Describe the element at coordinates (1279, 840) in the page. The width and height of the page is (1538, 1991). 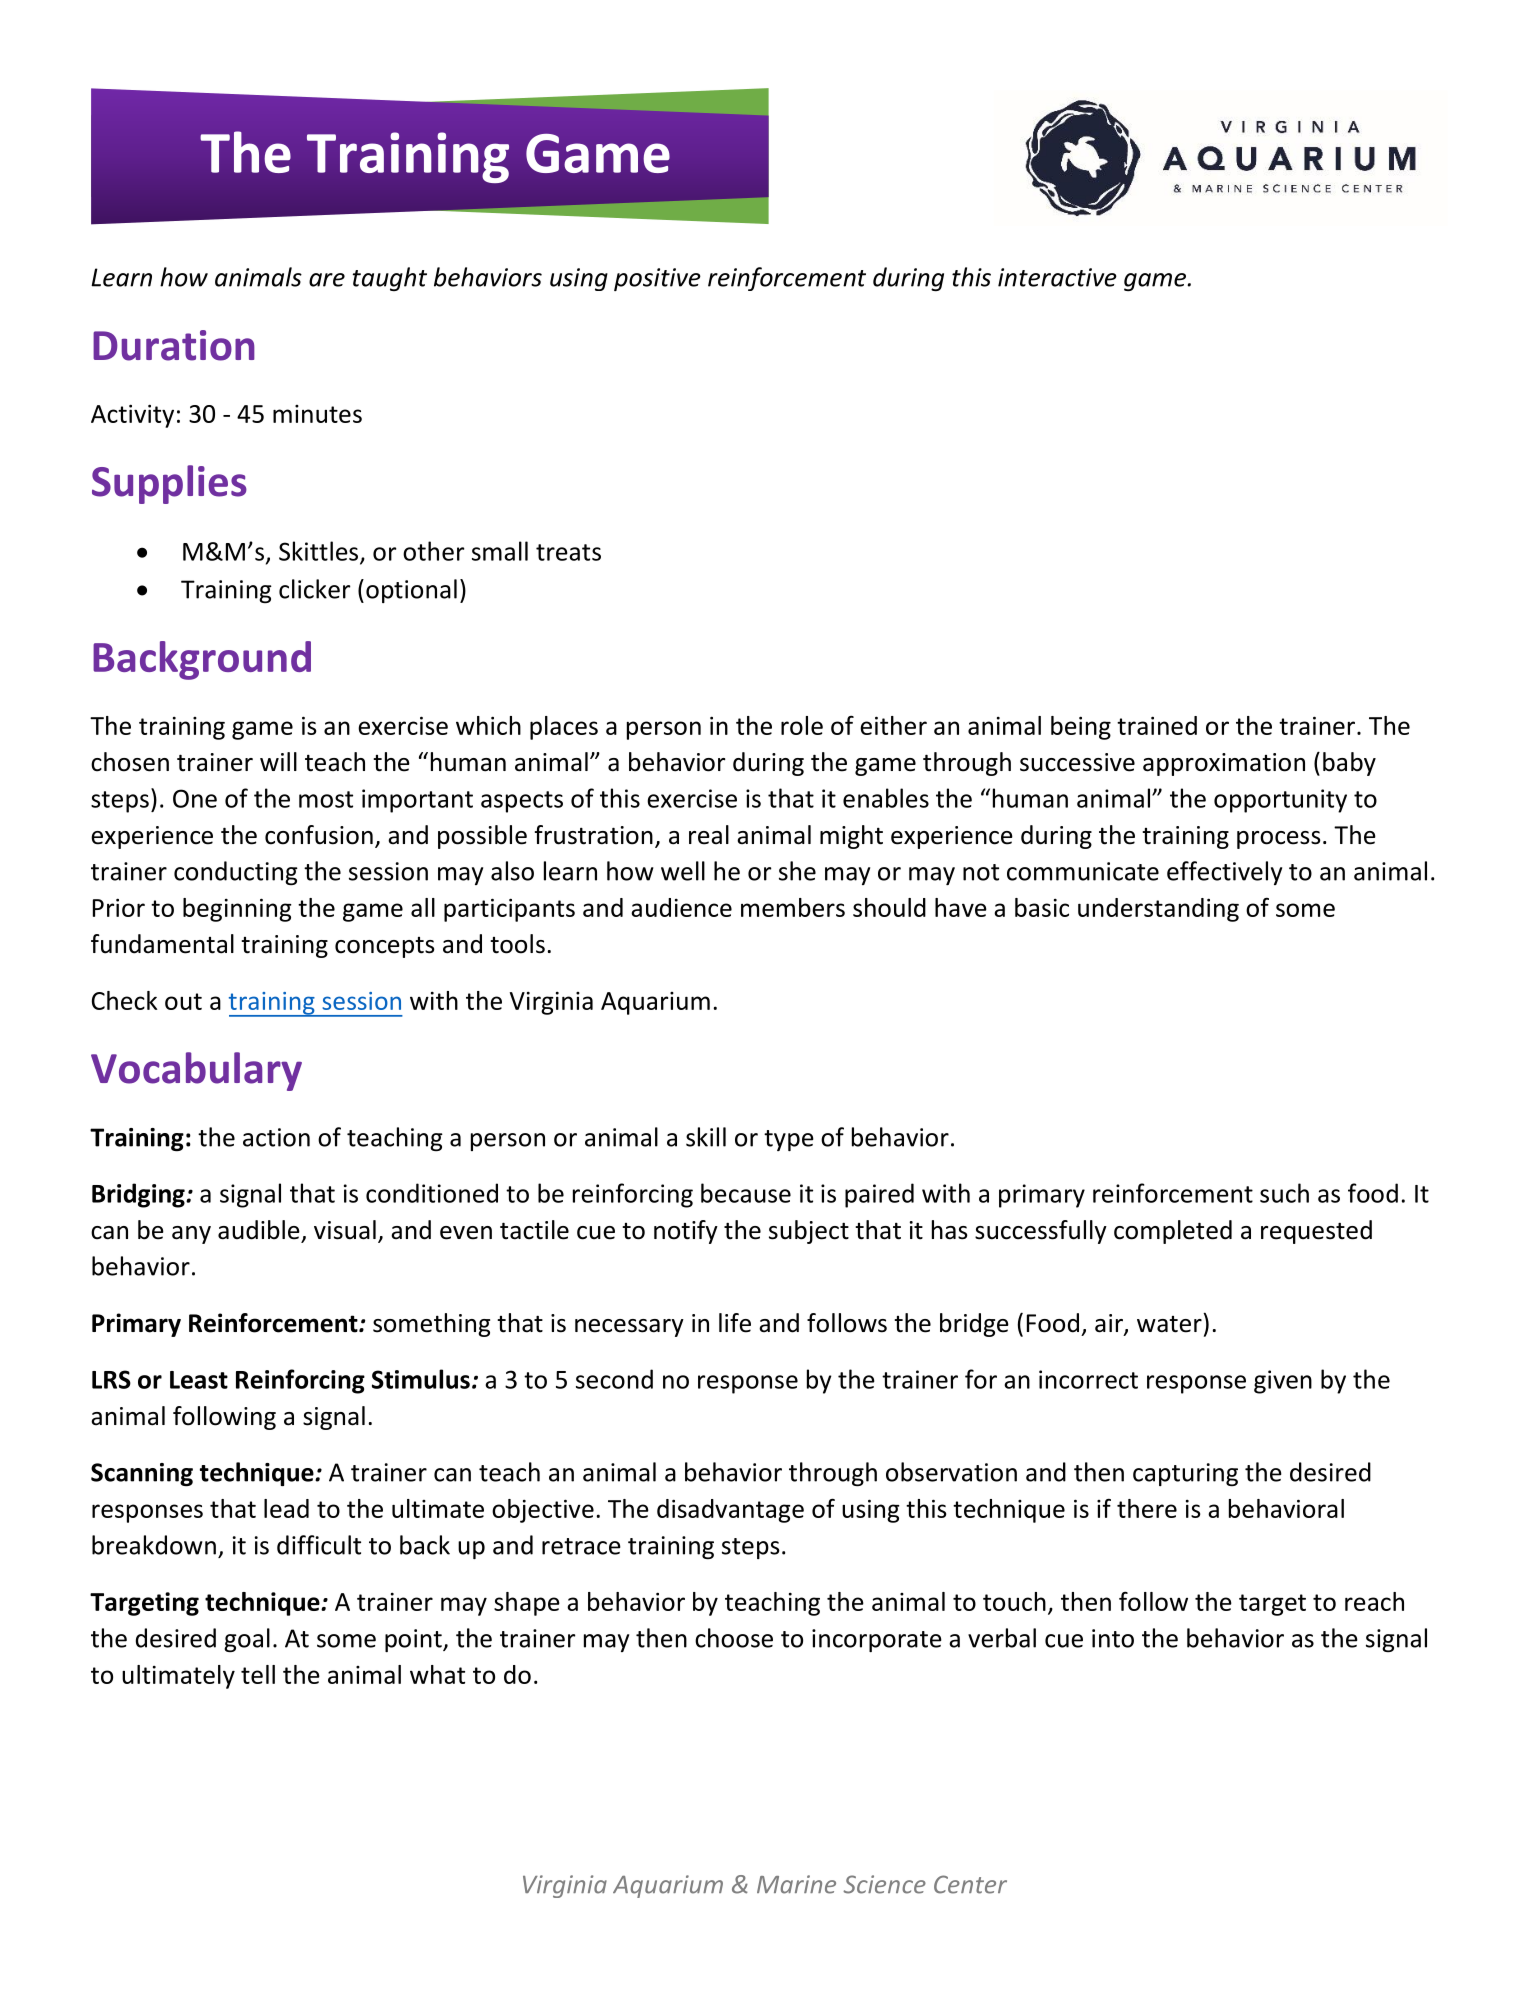
I see `process` at that location.
